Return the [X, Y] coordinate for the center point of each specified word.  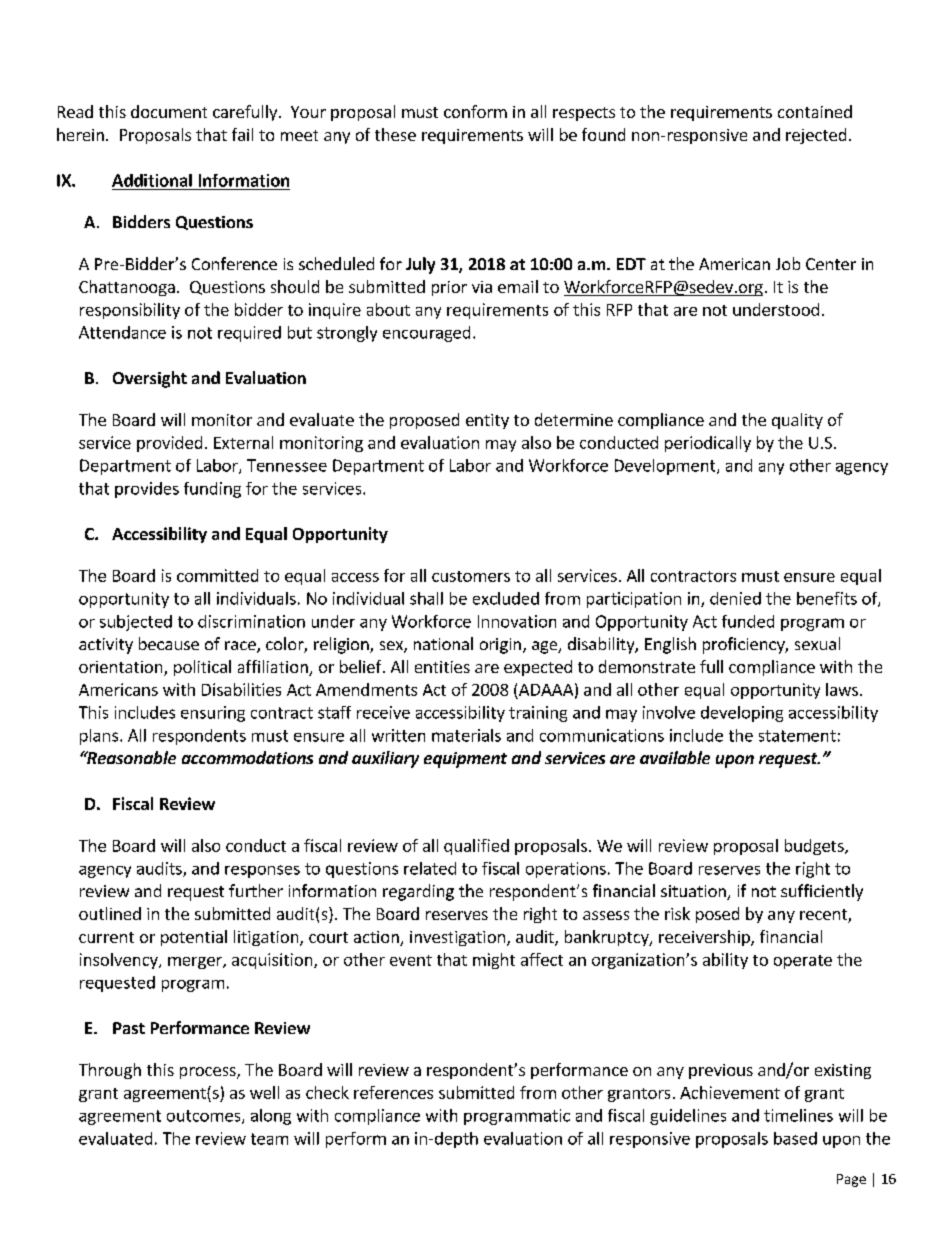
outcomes [205, 1117]
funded [748, 621]
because [169, 643]
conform [475, 111]
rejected [816, 136]
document [169, 111]
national [443, 643]
